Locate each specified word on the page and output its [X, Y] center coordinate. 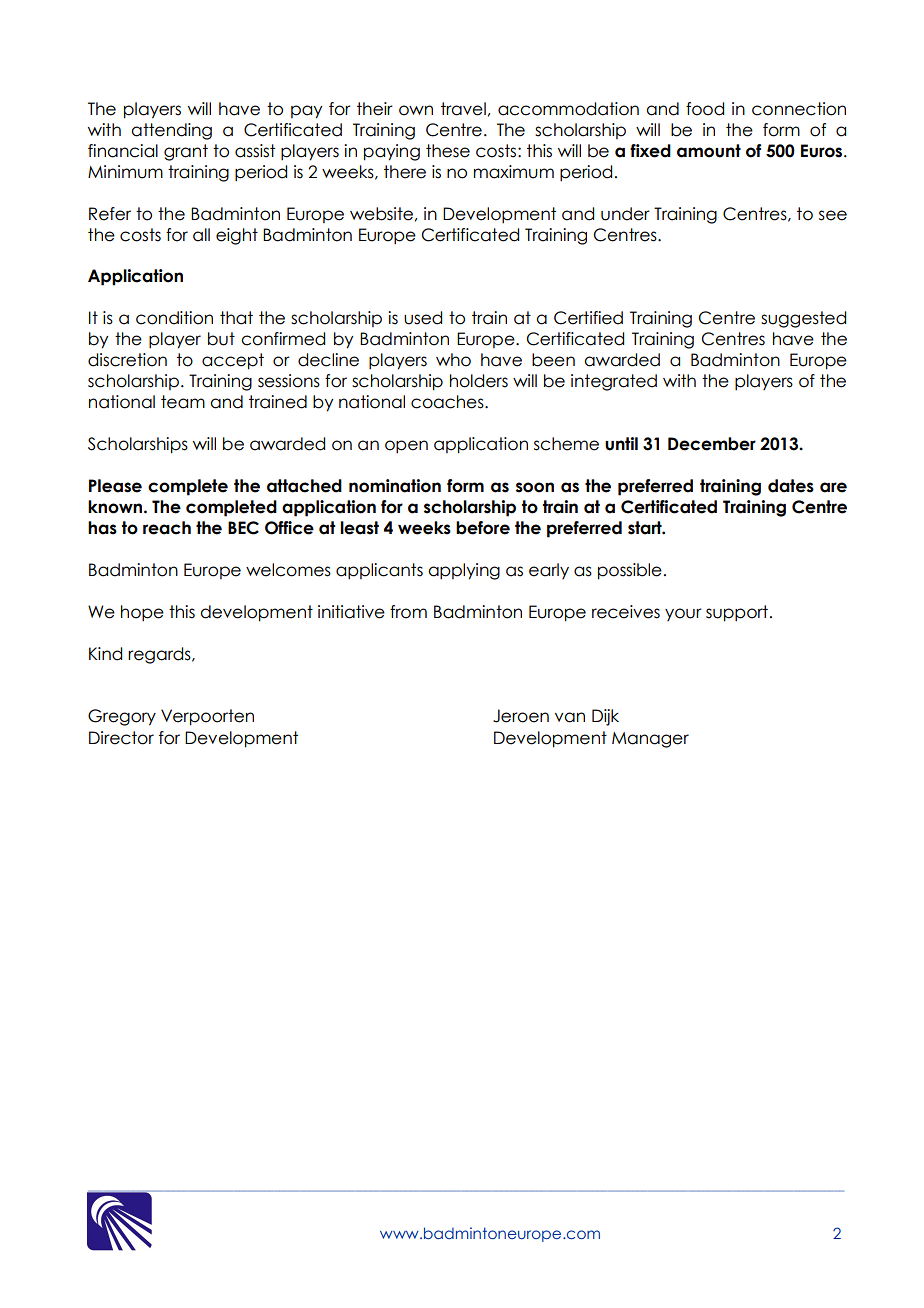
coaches [448, 402]
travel [463, 109]
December [712, 444]
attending [171, 131]
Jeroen [521, 716]
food [705, 109]
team [183, 402]
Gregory [122, 717]
